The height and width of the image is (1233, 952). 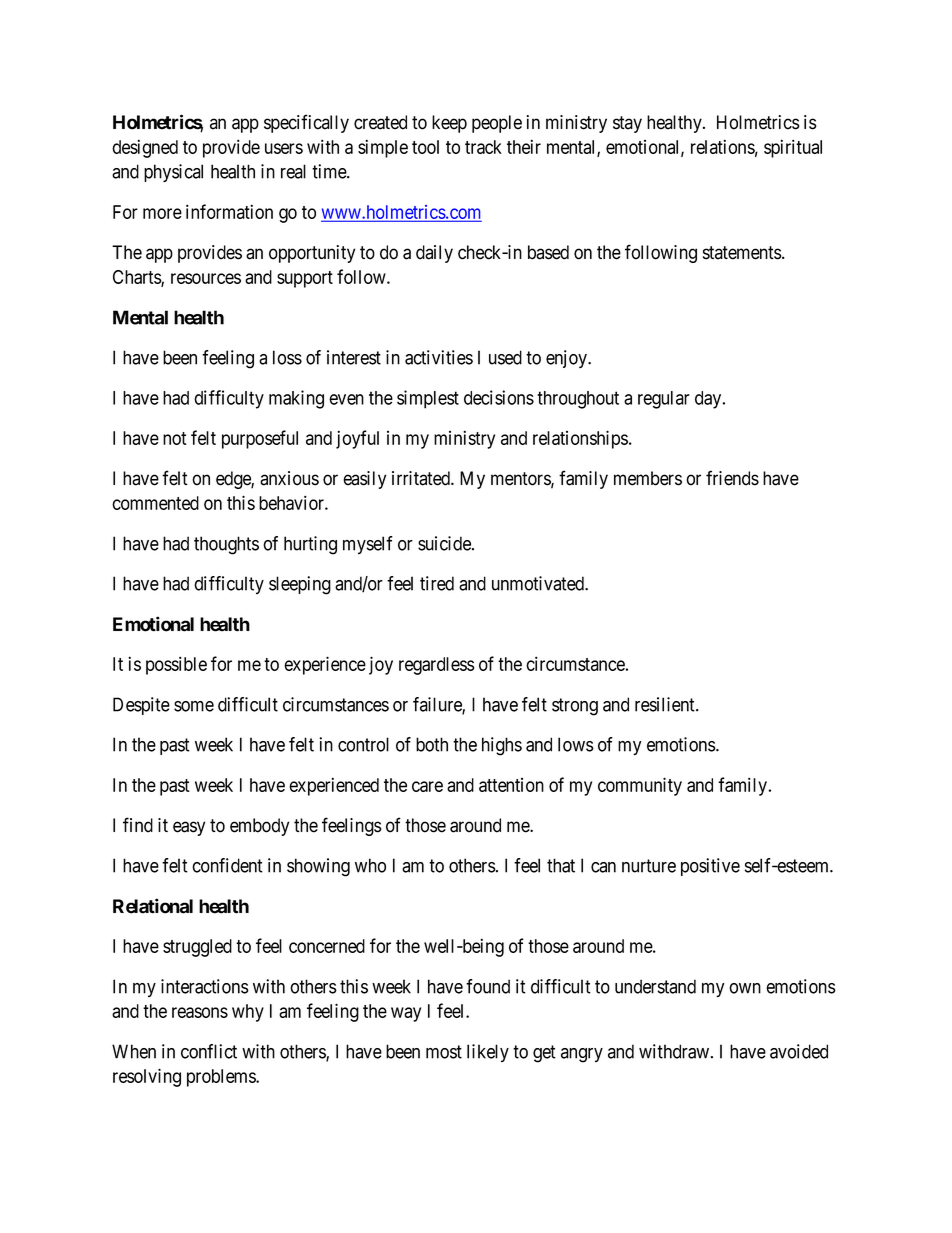 I want to click on spiritual, so click(x=793, y=148).
